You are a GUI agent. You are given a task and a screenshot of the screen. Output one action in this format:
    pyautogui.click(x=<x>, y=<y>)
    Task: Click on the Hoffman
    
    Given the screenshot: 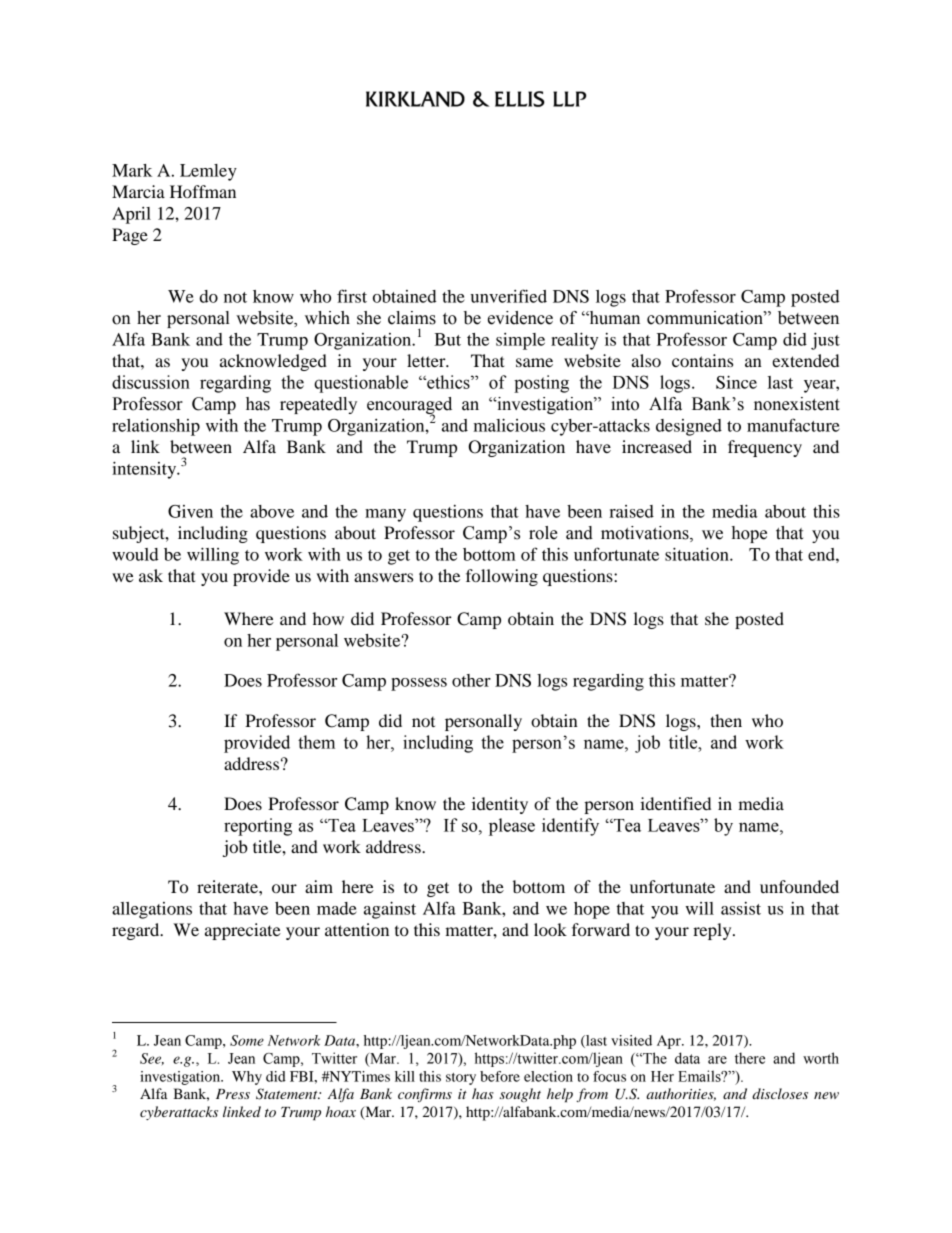 What is the action you would take?
    pyautogui.click(x=203, y=191)
